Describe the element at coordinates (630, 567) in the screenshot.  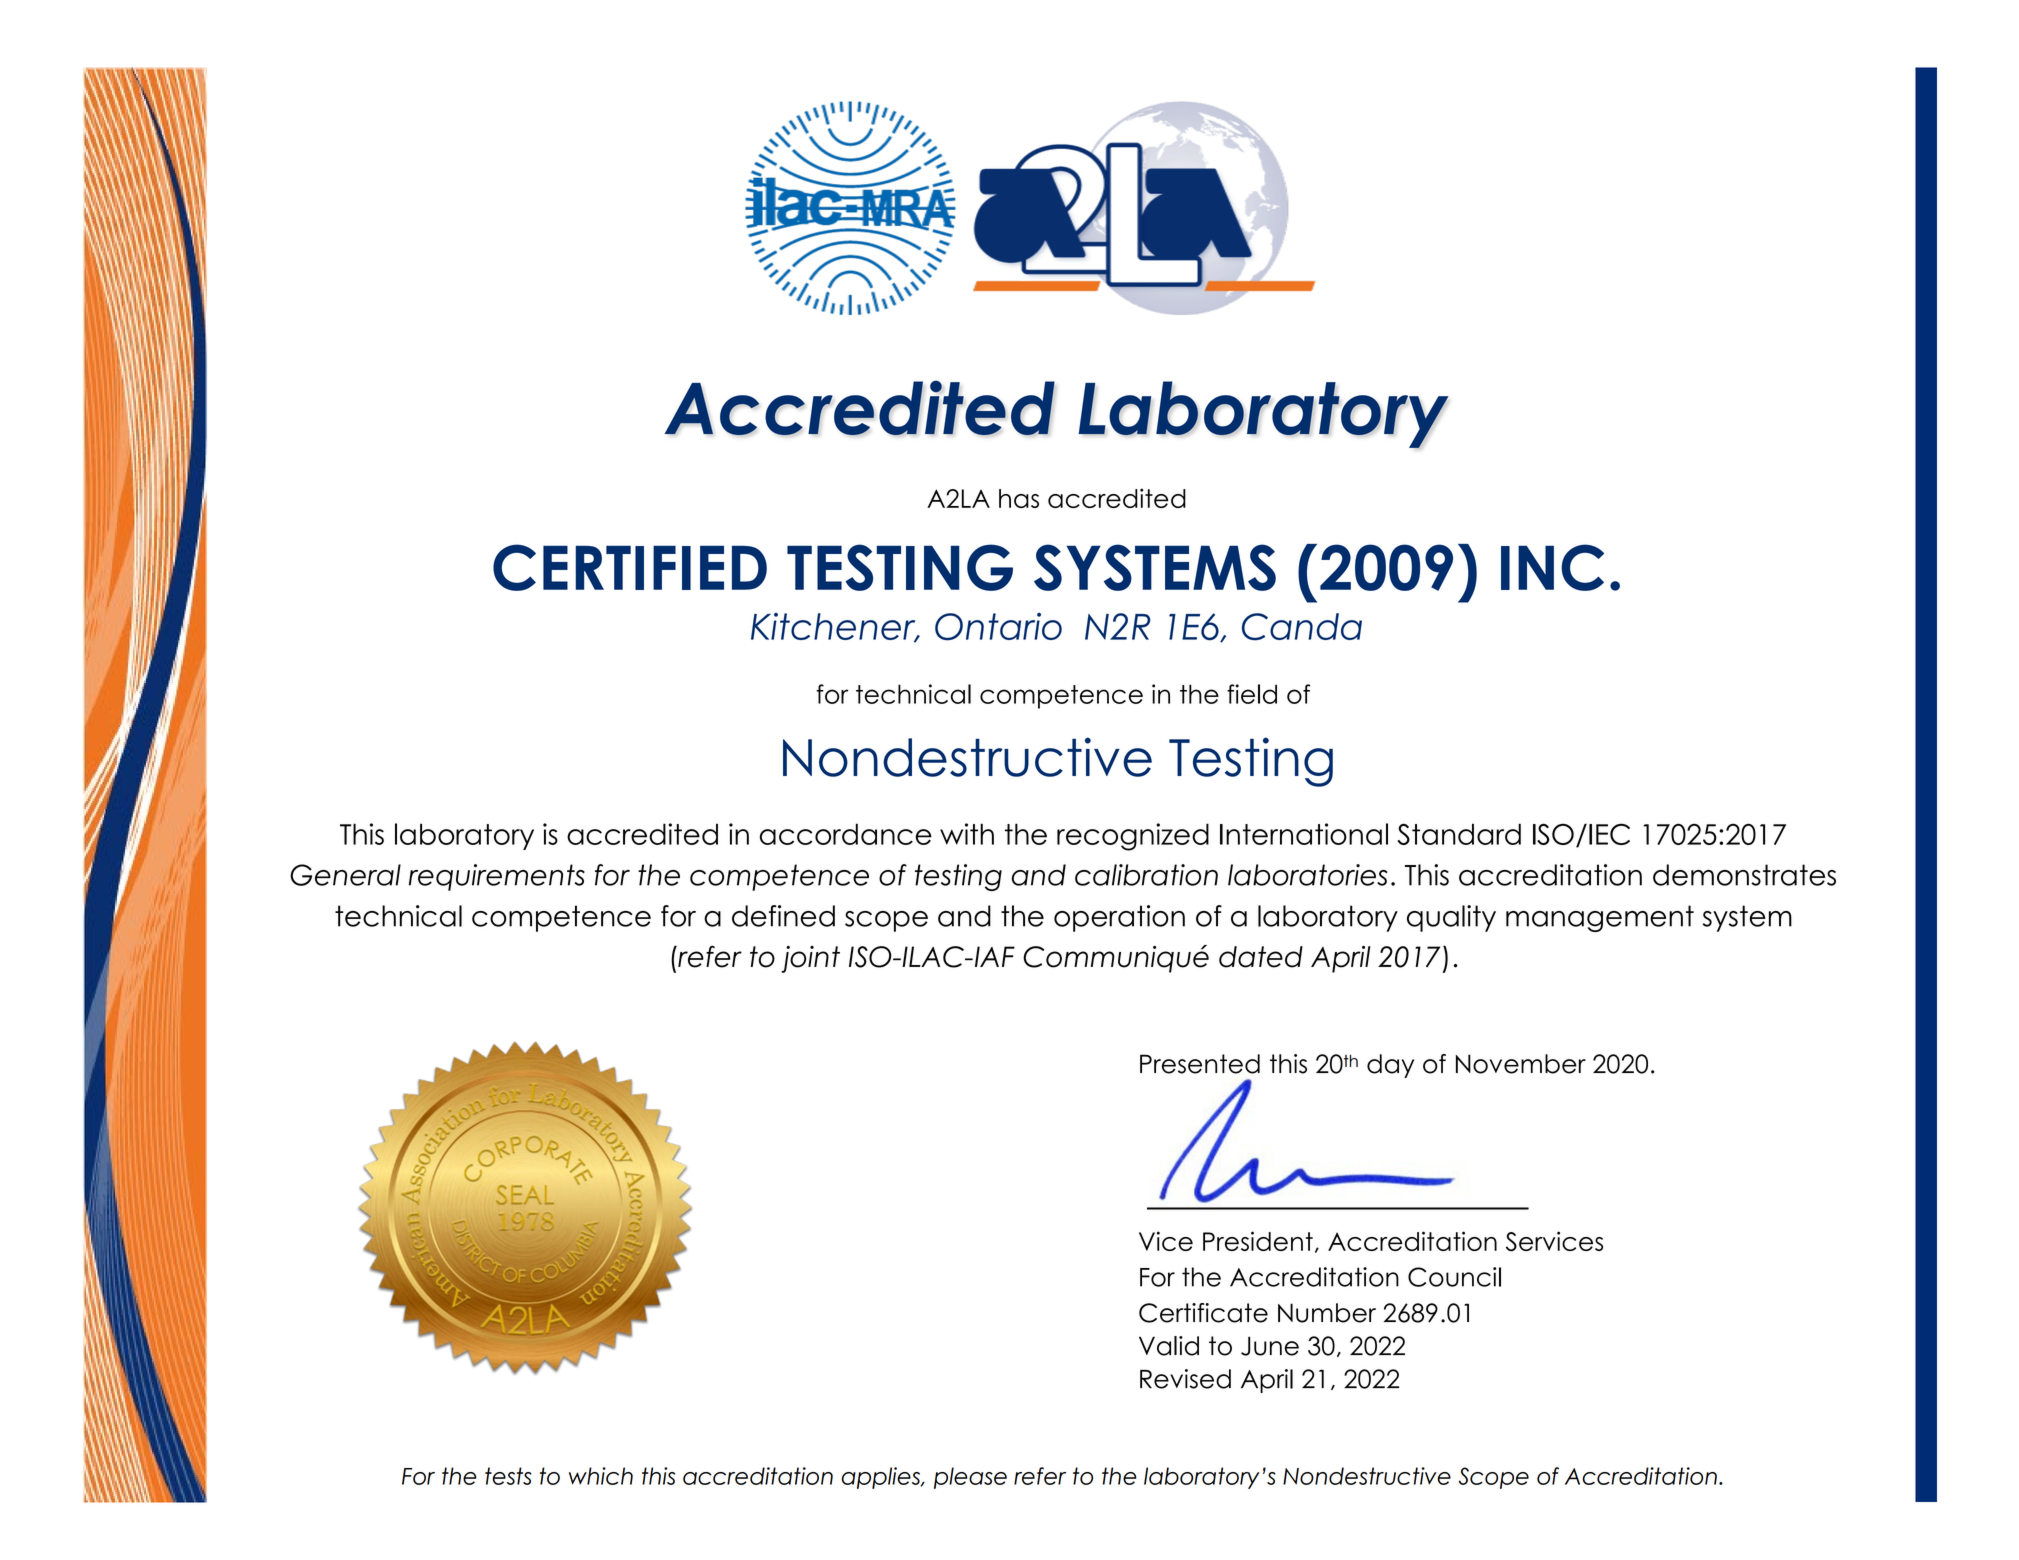
I see `CERTIFIED` at that location.
